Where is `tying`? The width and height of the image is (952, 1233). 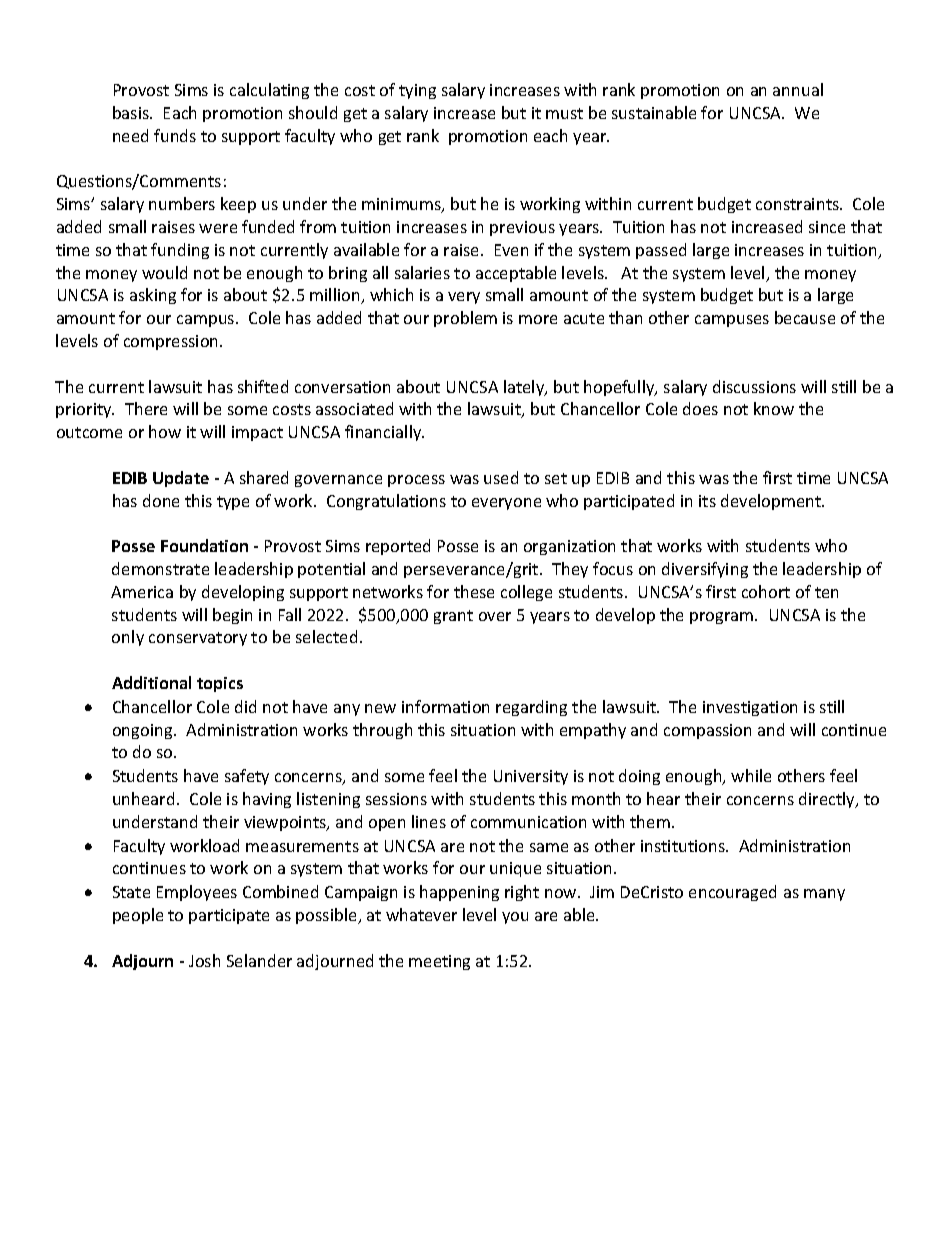 tying is located at coordinates (417, 91).
